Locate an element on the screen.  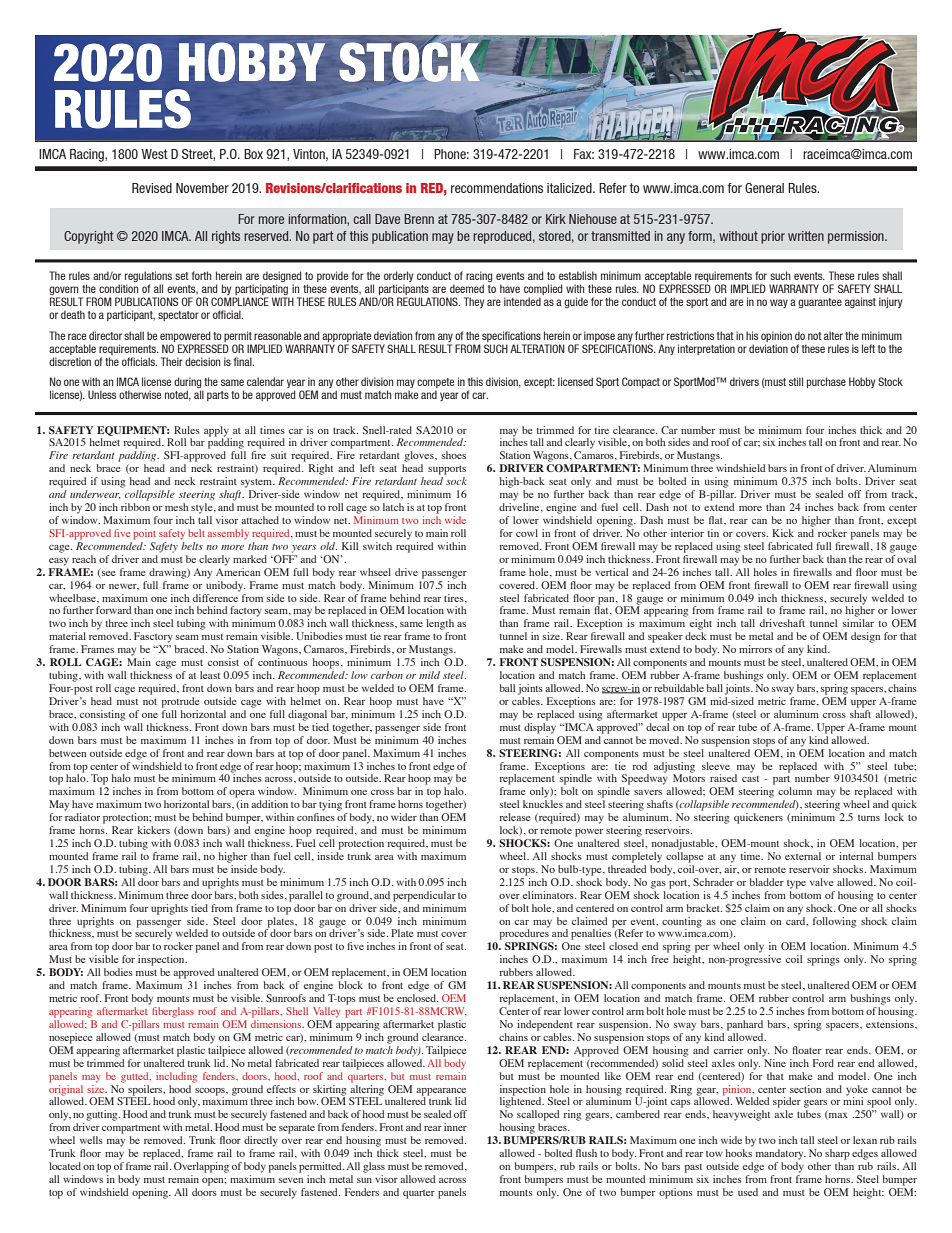
release is located at coordinates (515, 817).
